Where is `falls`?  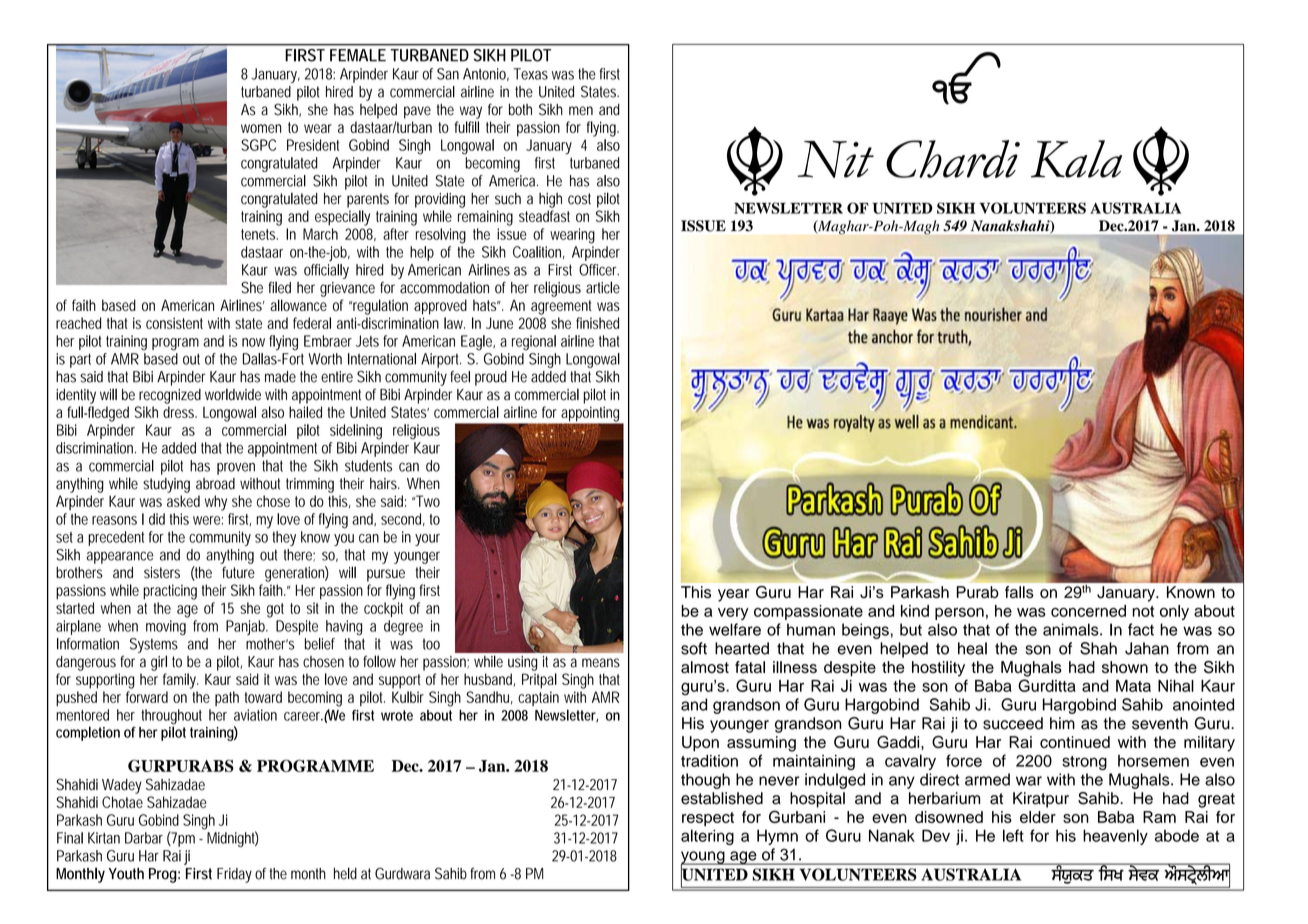 falls is located at coordinates (1019, 592).
